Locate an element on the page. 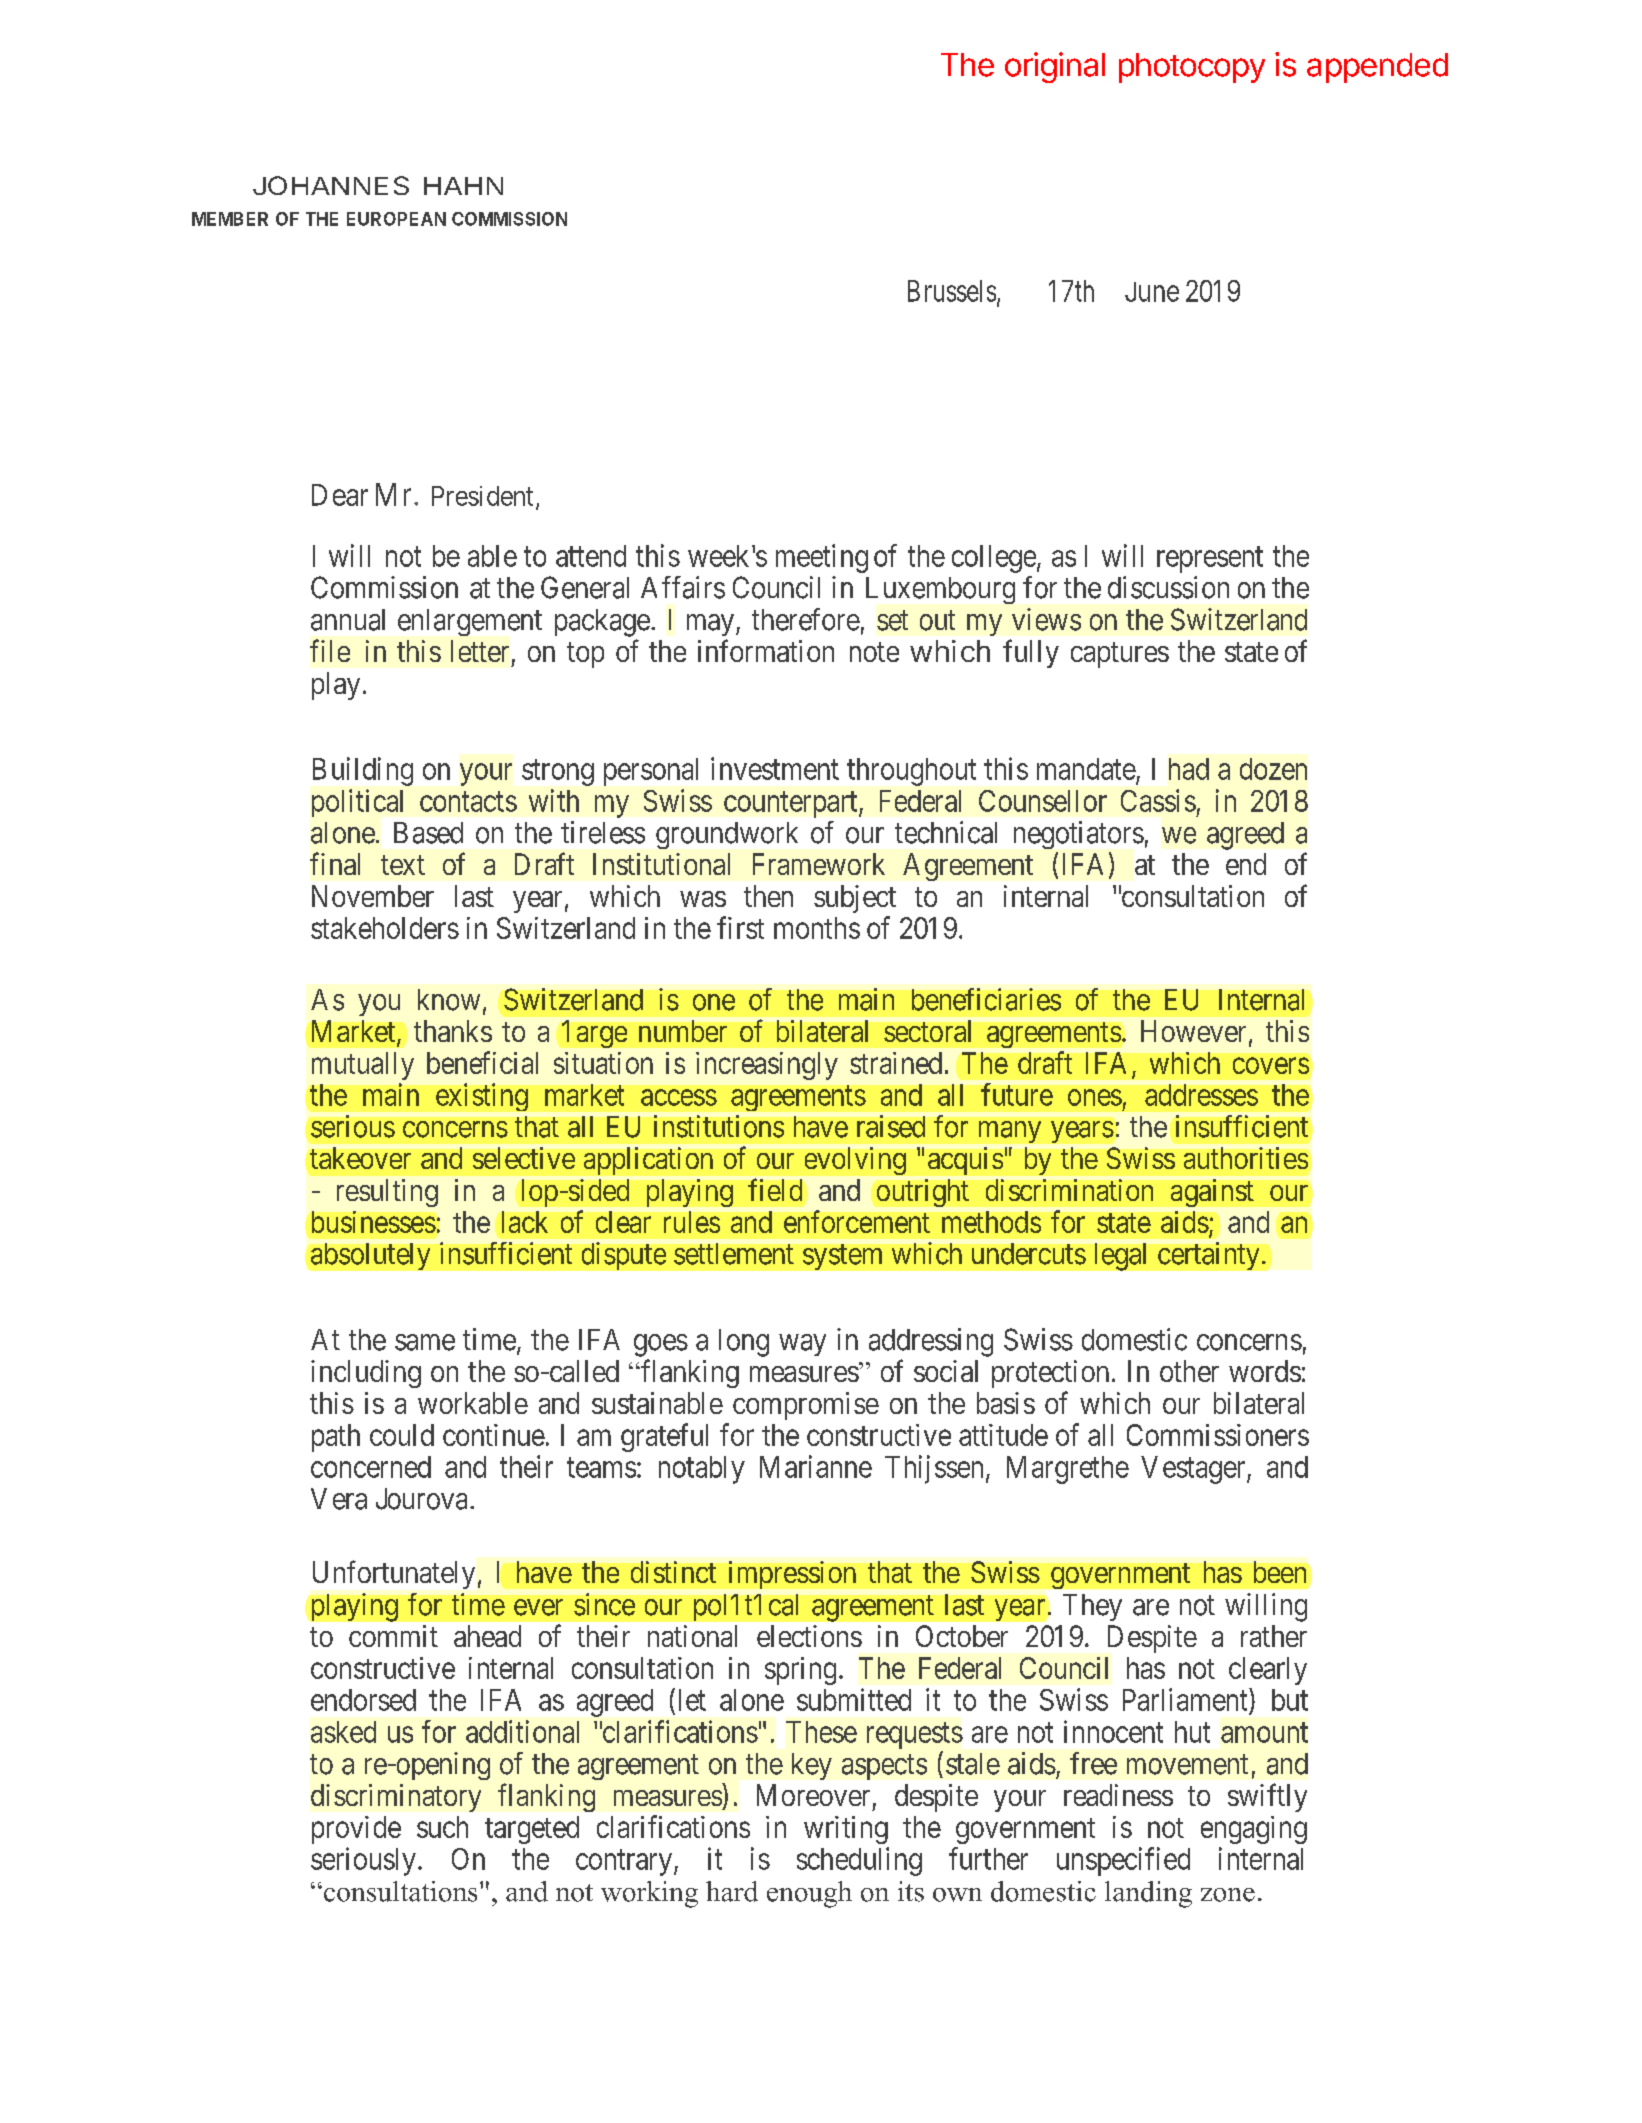  November is located at coordinates (373, 896).
